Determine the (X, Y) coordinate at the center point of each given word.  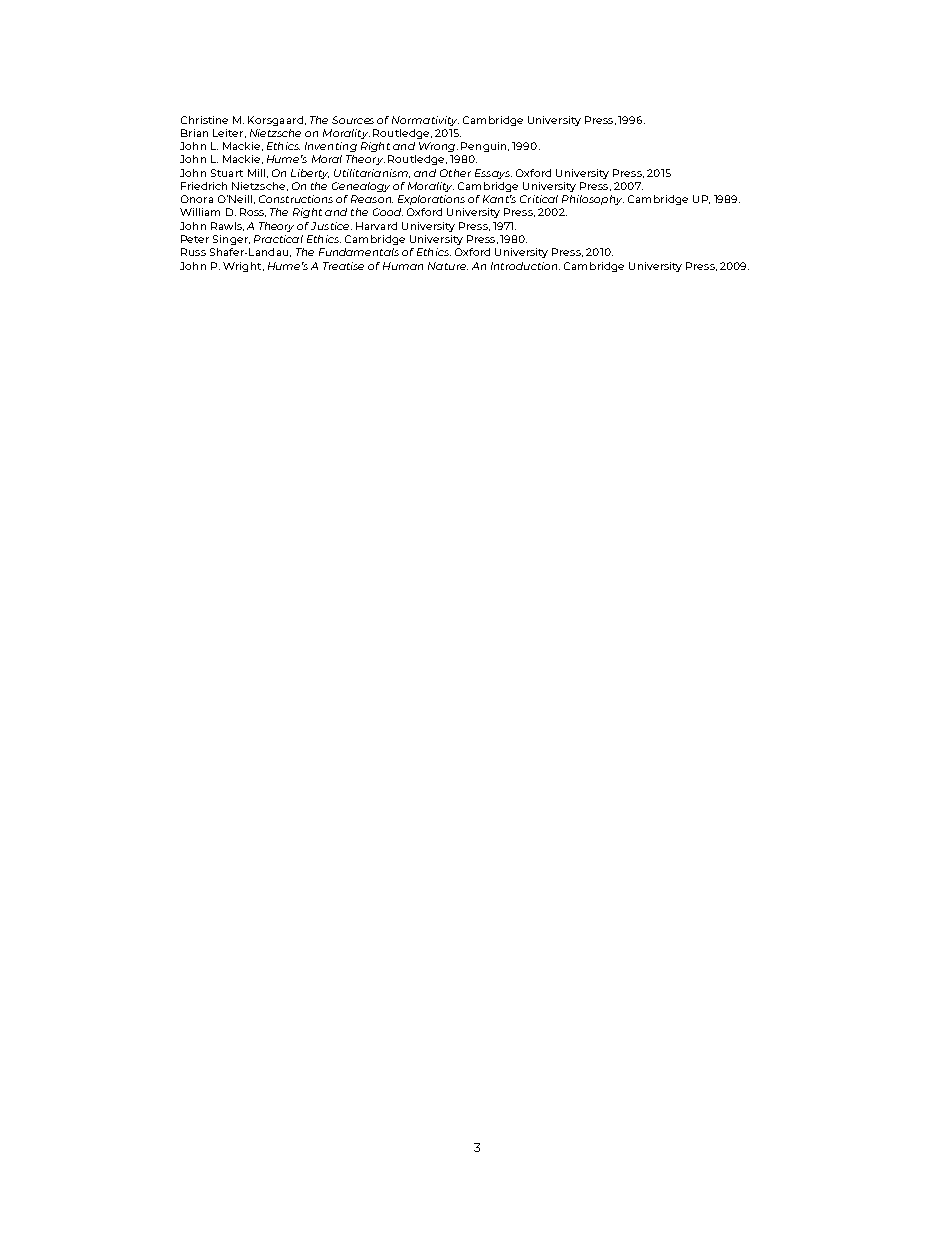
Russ (193, 252)
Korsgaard (275, 121)
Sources (353, 120)
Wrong (438, 147)
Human (403, 266)
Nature (448, 266)
